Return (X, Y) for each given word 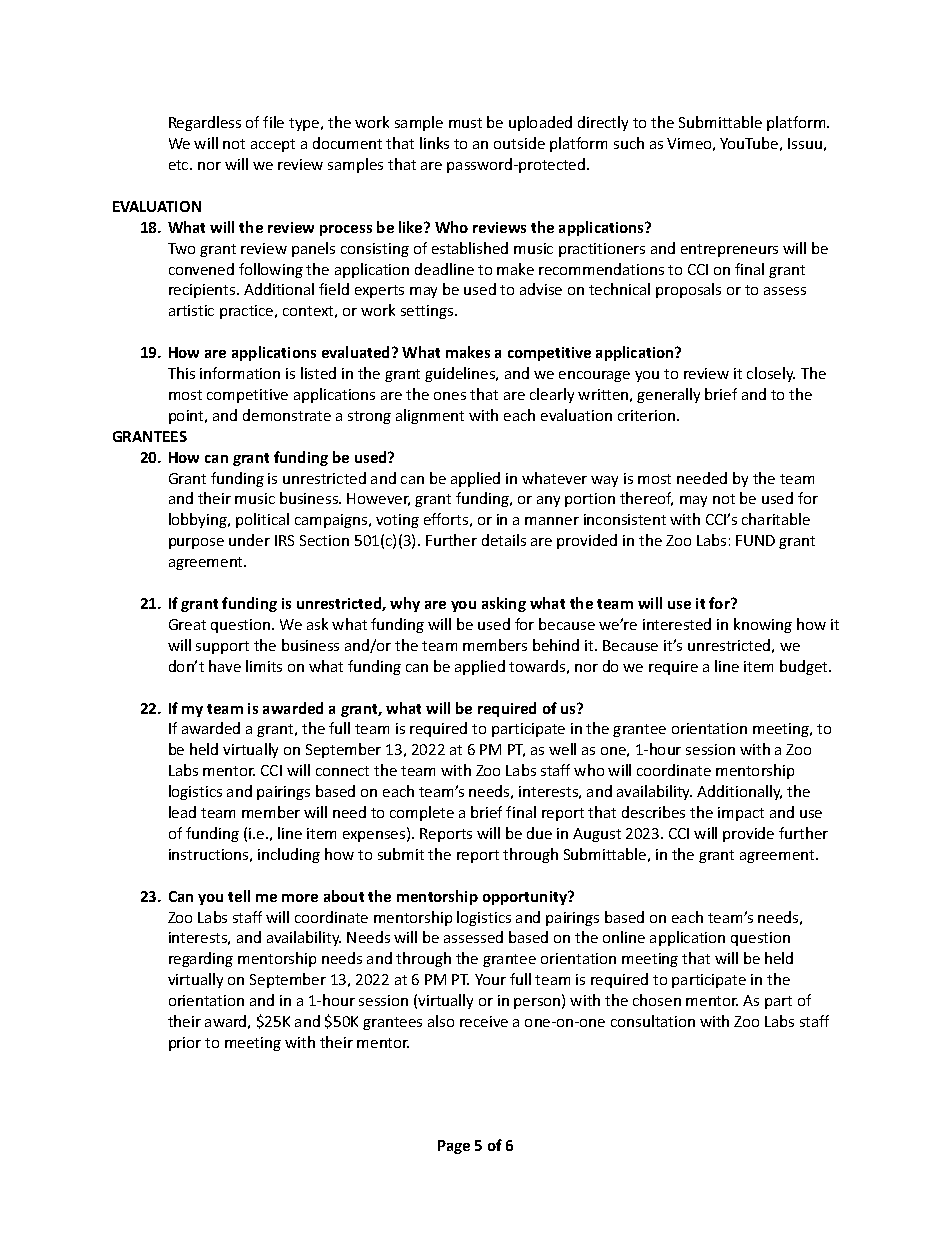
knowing (763, 625)
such (629, 143)
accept (273, 145)
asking (504, 604)
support (222, 647)
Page (454, 1147)
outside (519, 143)
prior (185, 1044)
